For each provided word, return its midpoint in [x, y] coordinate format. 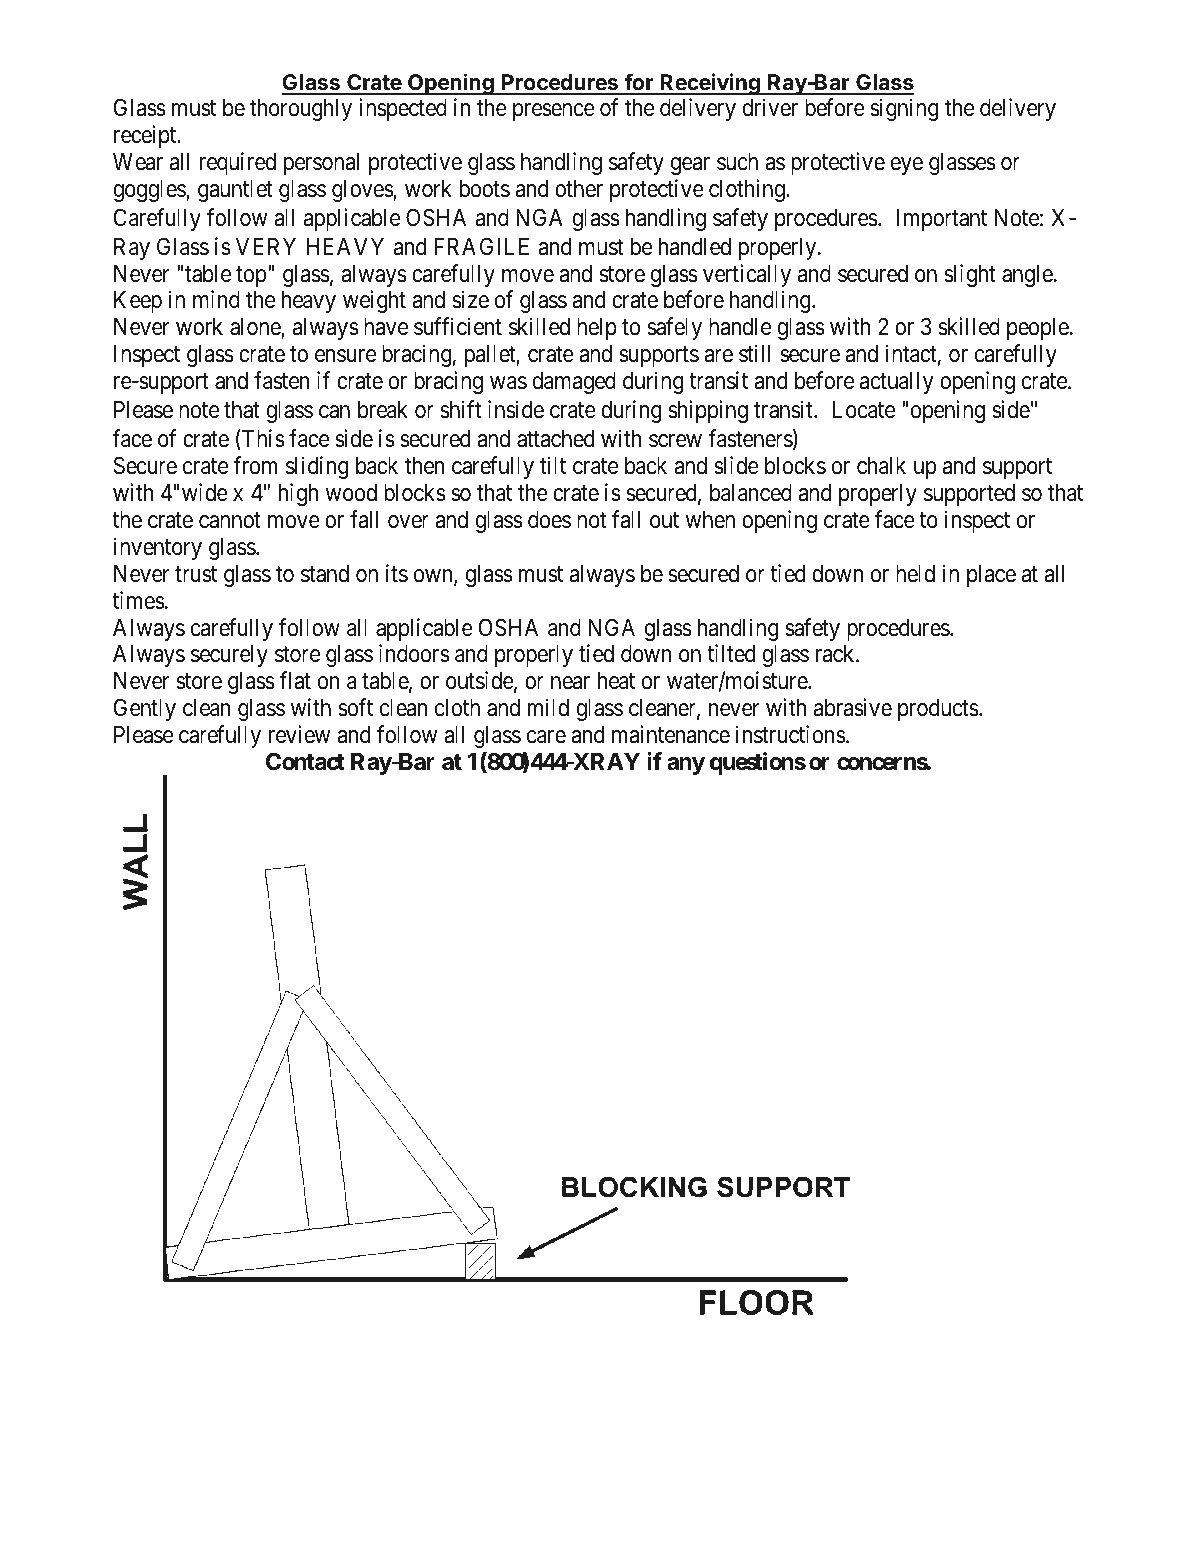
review [299, 734]
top [251, 276]
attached [555, 439]
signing [904, 109]
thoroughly [301, 110]
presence [554, 112]
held [915, 574]
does [549, 520]
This [262, 439]
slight [970, 275]
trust [196, 574]
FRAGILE [482, 246]
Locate [864, 410]
